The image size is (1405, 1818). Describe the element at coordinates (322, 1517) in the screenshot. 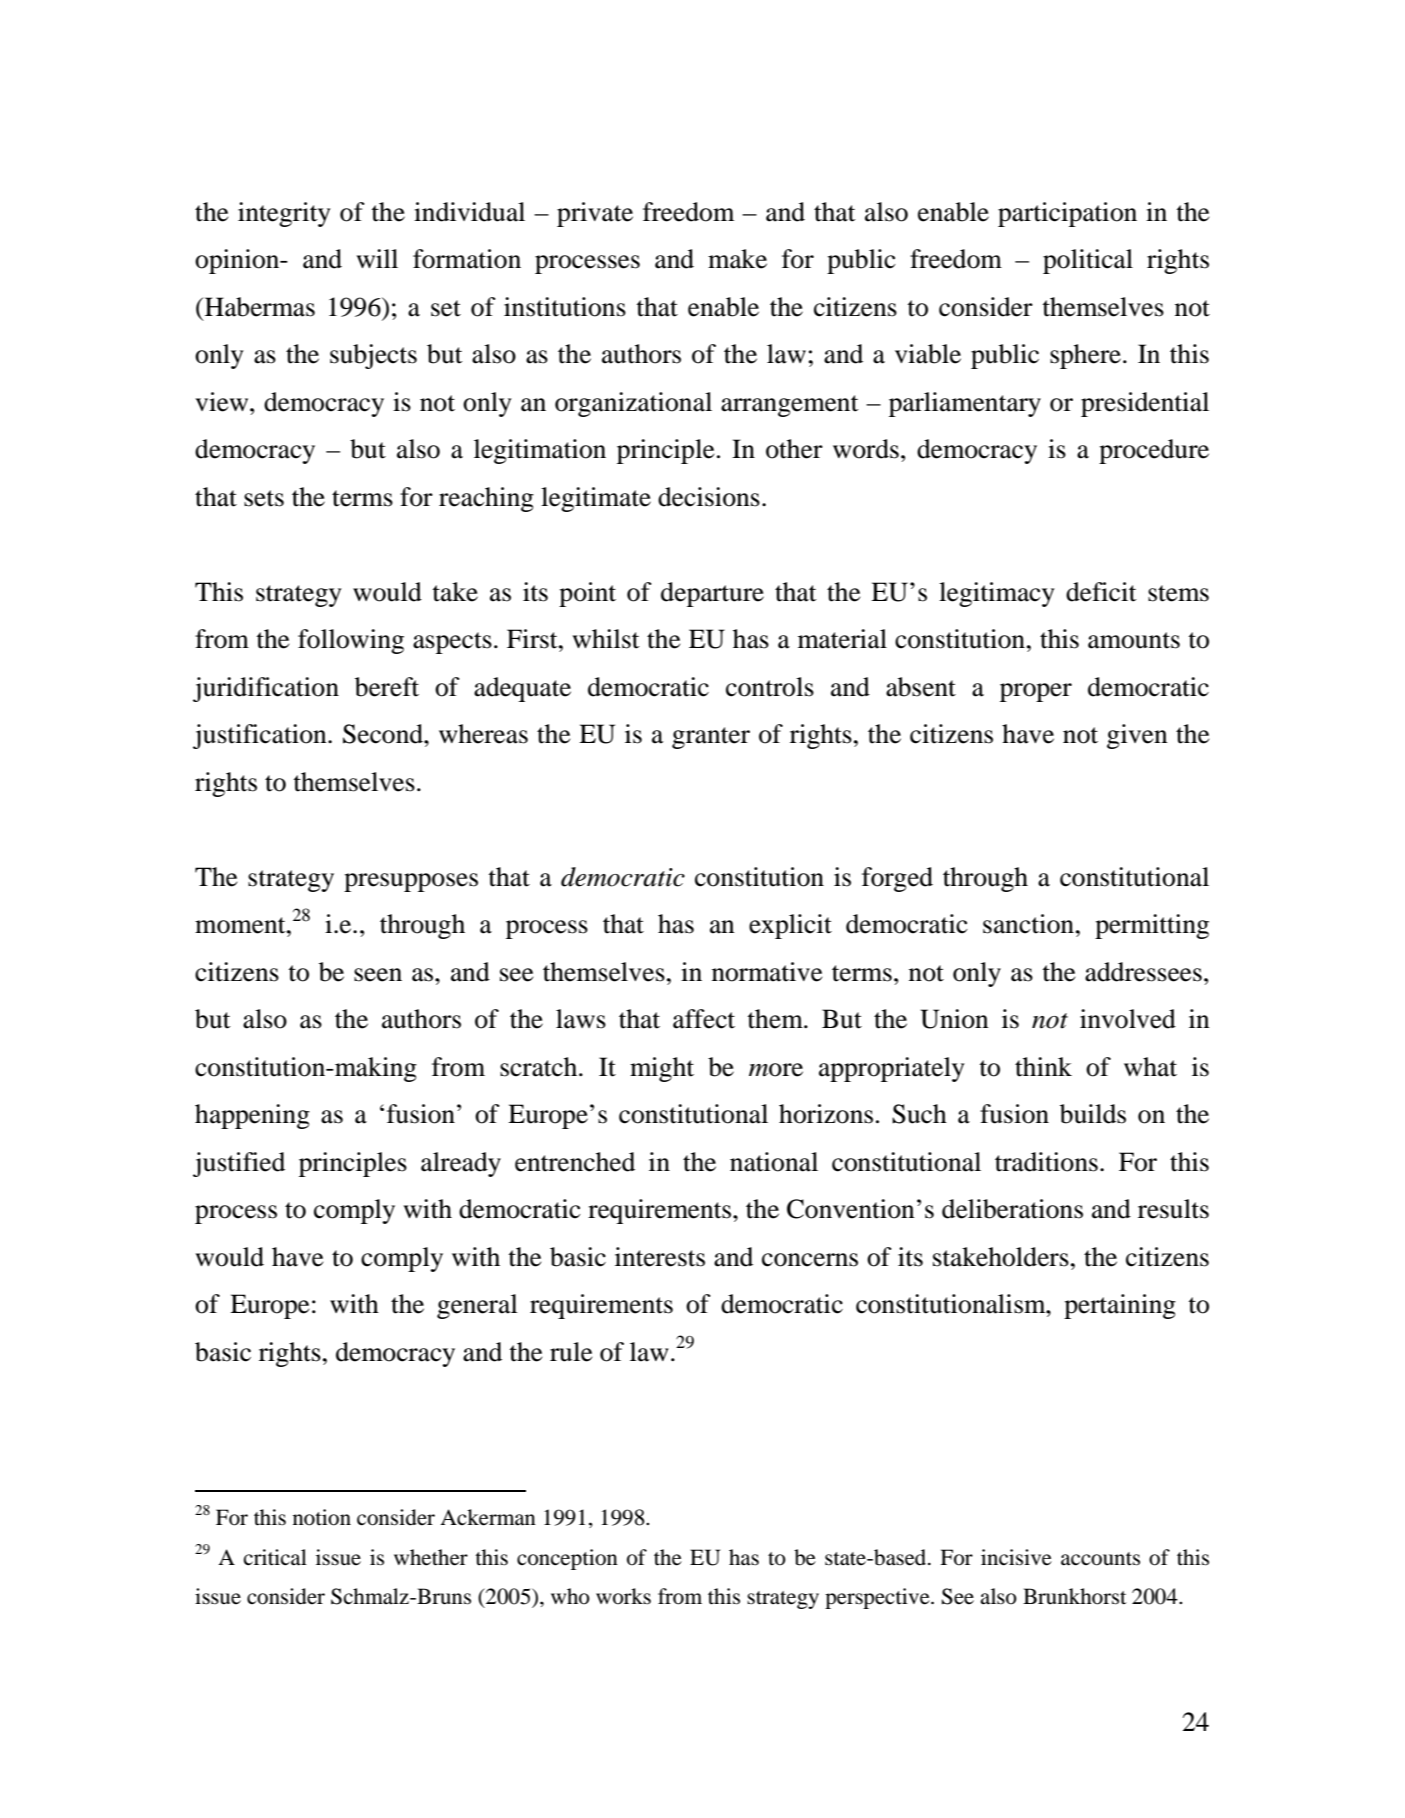

I see `notion` at that location.
